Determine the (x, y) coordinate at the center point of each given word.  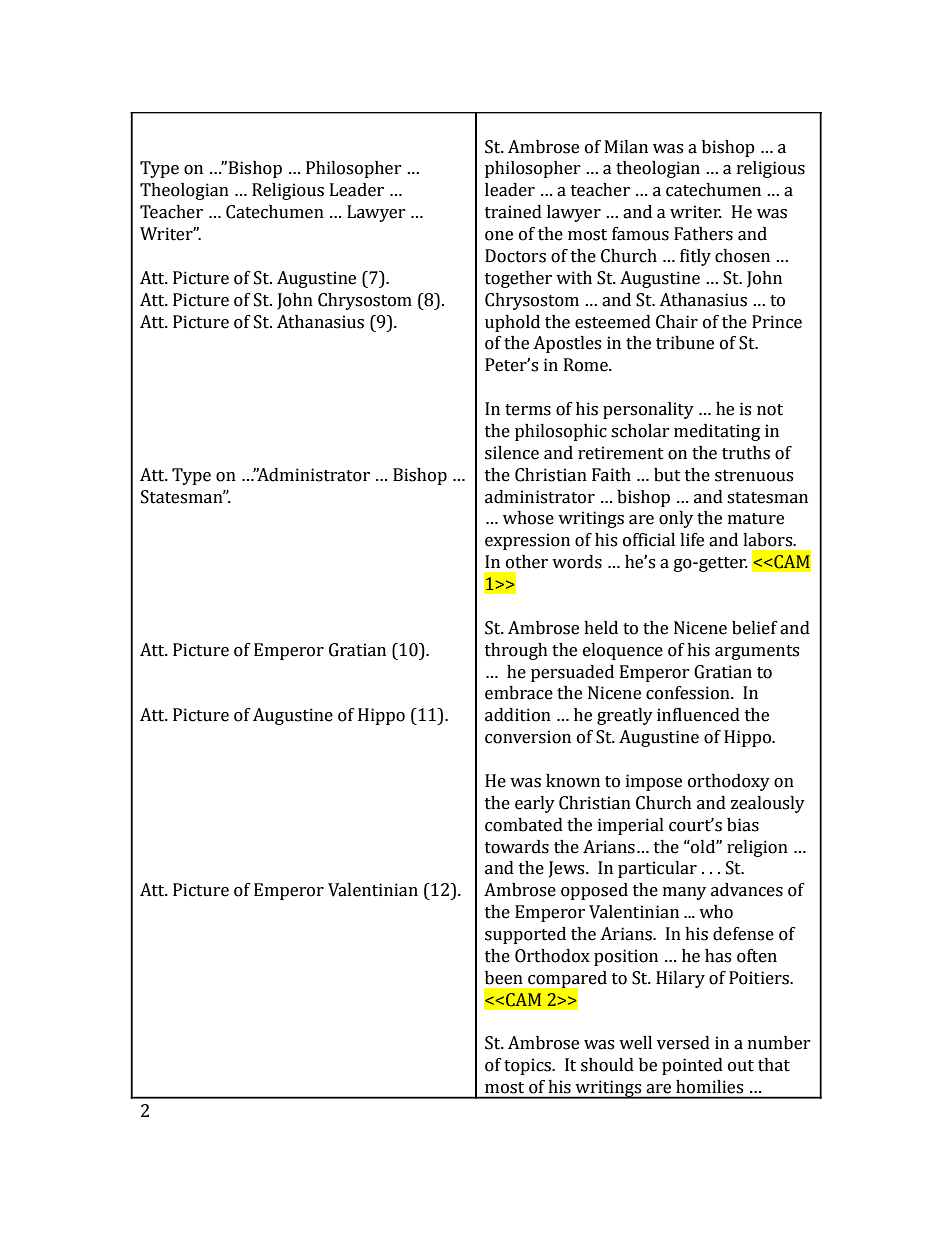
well (635, 1043)
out (741, 1066)
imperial (631, 826)
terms (528, 410)
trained (513, 212)
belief (755, 628)
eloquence (623, 651)
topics (528, 1066)
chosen (742, 256)
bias (743, 825)
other (527, 562)
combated (524, 825)
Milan (626, 147)
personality (648, 410)
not (770, 410)
